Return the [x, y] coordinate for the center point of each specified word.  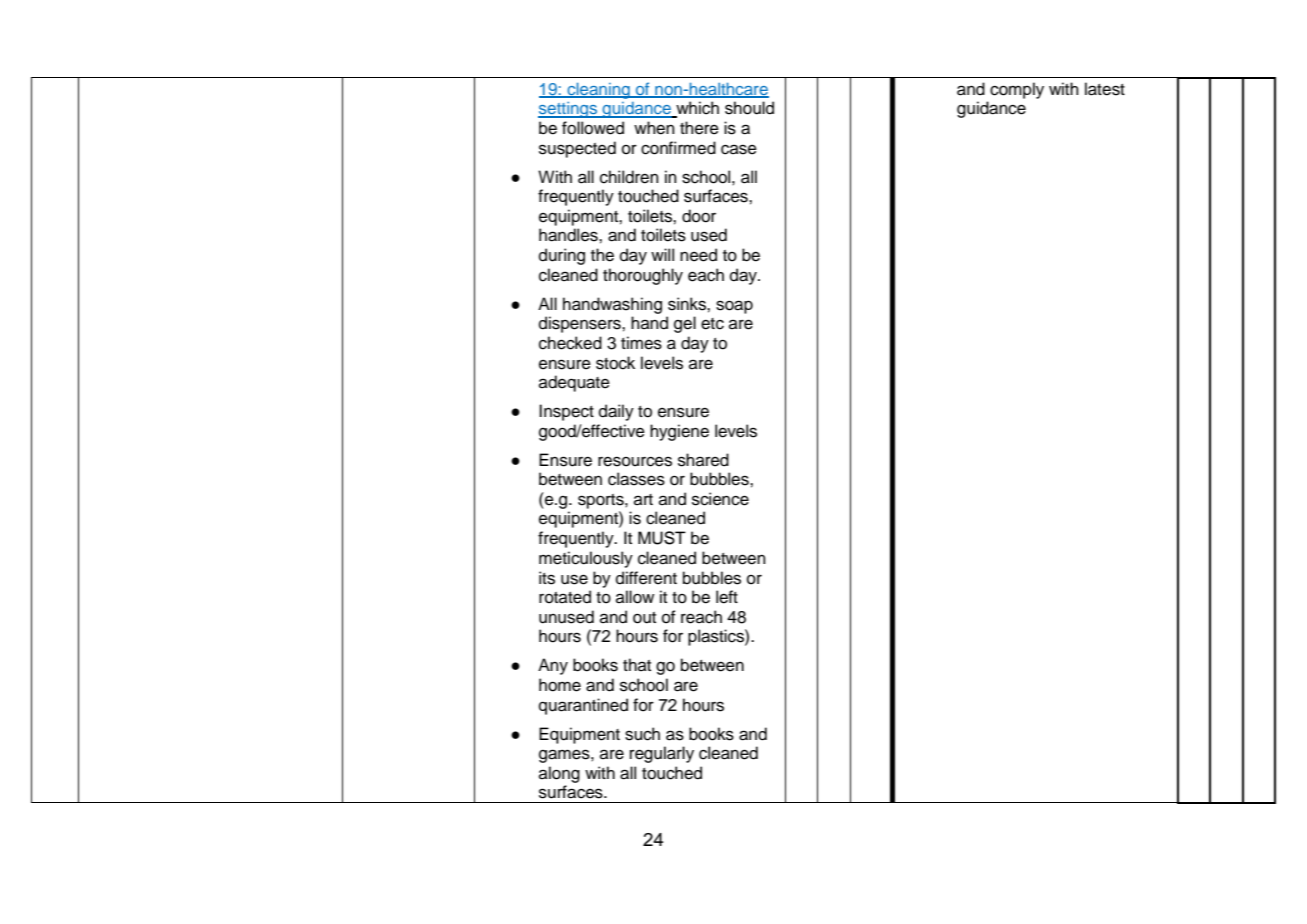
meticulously [586, 559]
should [749, 108]
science [720, 499]
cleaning [599, 91]
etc [712, 324]
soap [734, 307]
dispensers [581, 324]
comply [1017, 90]
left [727, 597]
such [642, 734]
